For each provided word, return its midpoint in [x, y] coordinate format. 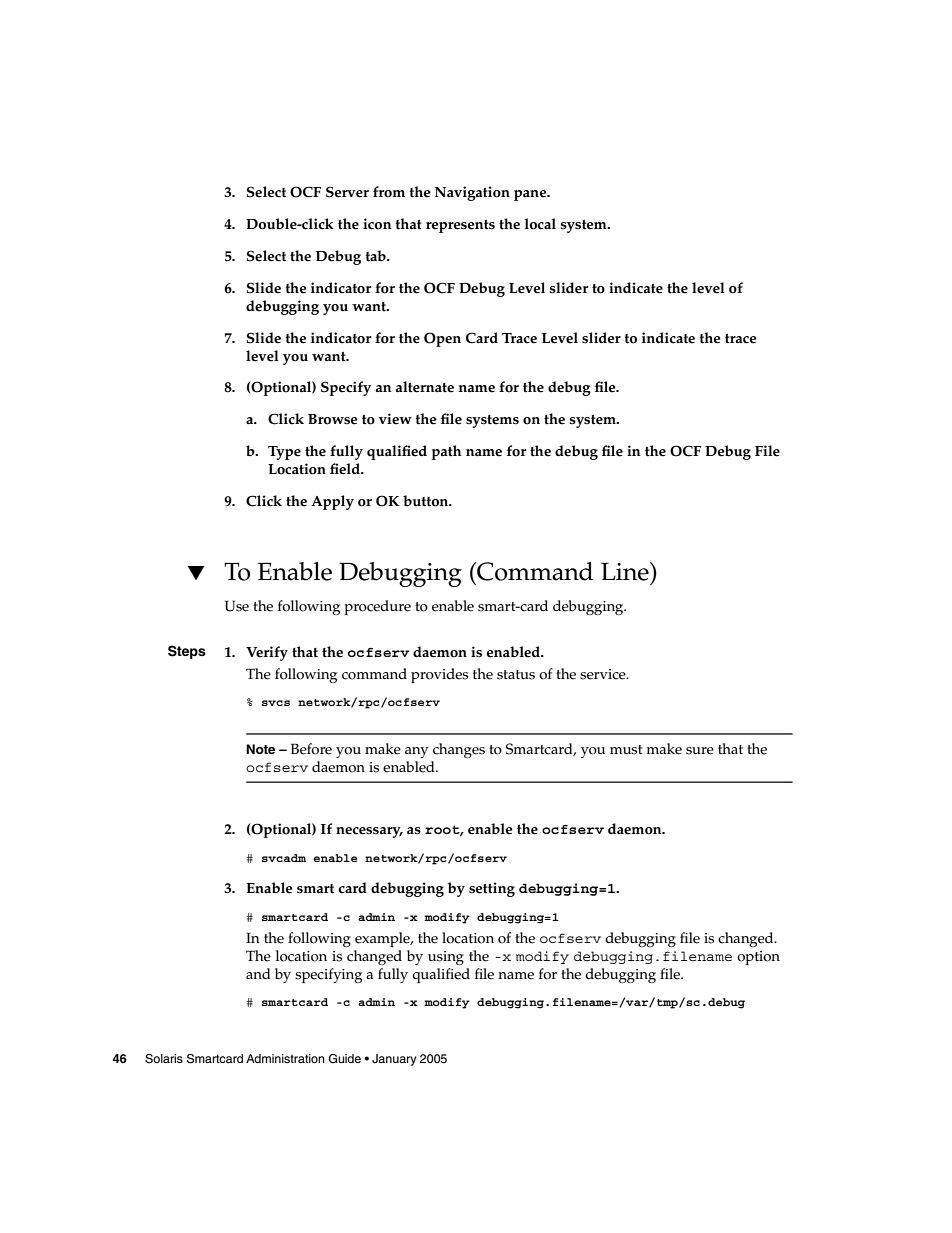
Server [347, 192]
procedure [377, 607]
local [540, 224]
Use [237, 606]
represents [460, 226]
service [604, 674]
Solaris [164, 1059]
